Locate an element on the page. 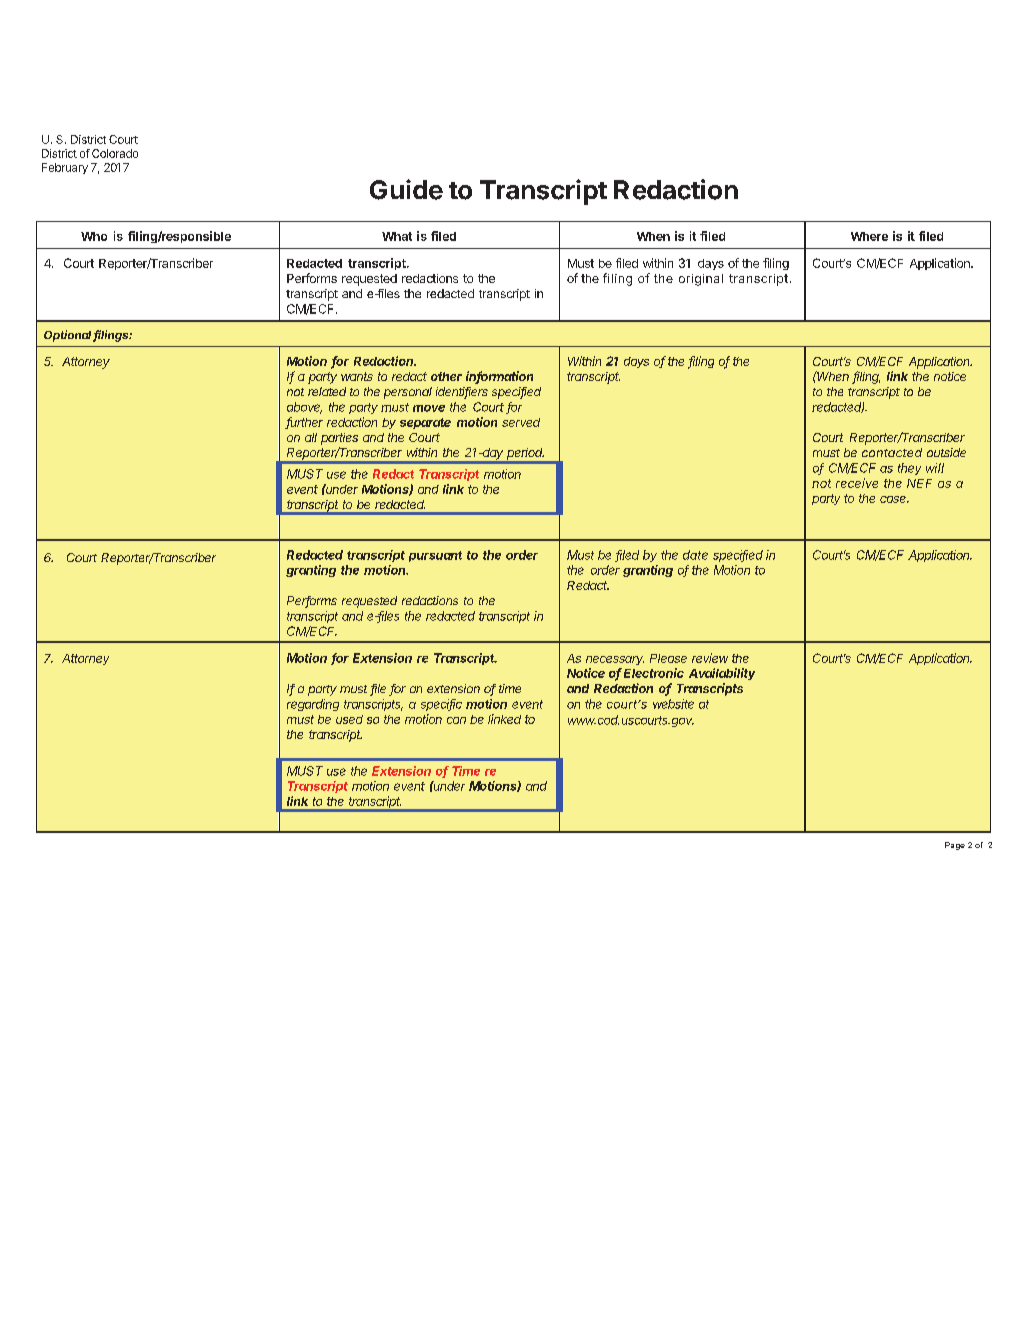 The image size is (1030, 1332). all is located at coordinates (311, 437).
